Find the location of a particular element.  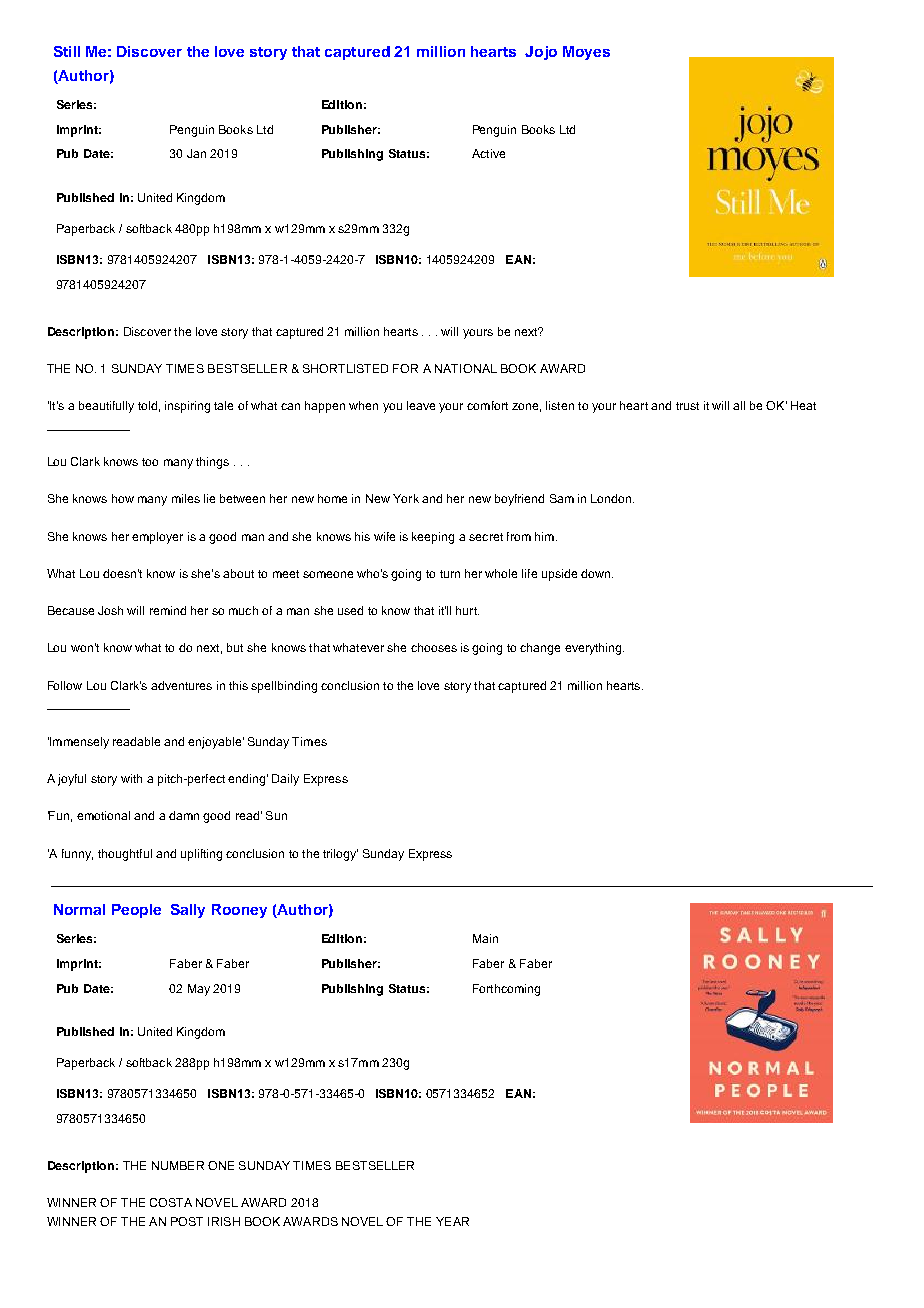

NATIONAL is located at coordinates (466, 368).
